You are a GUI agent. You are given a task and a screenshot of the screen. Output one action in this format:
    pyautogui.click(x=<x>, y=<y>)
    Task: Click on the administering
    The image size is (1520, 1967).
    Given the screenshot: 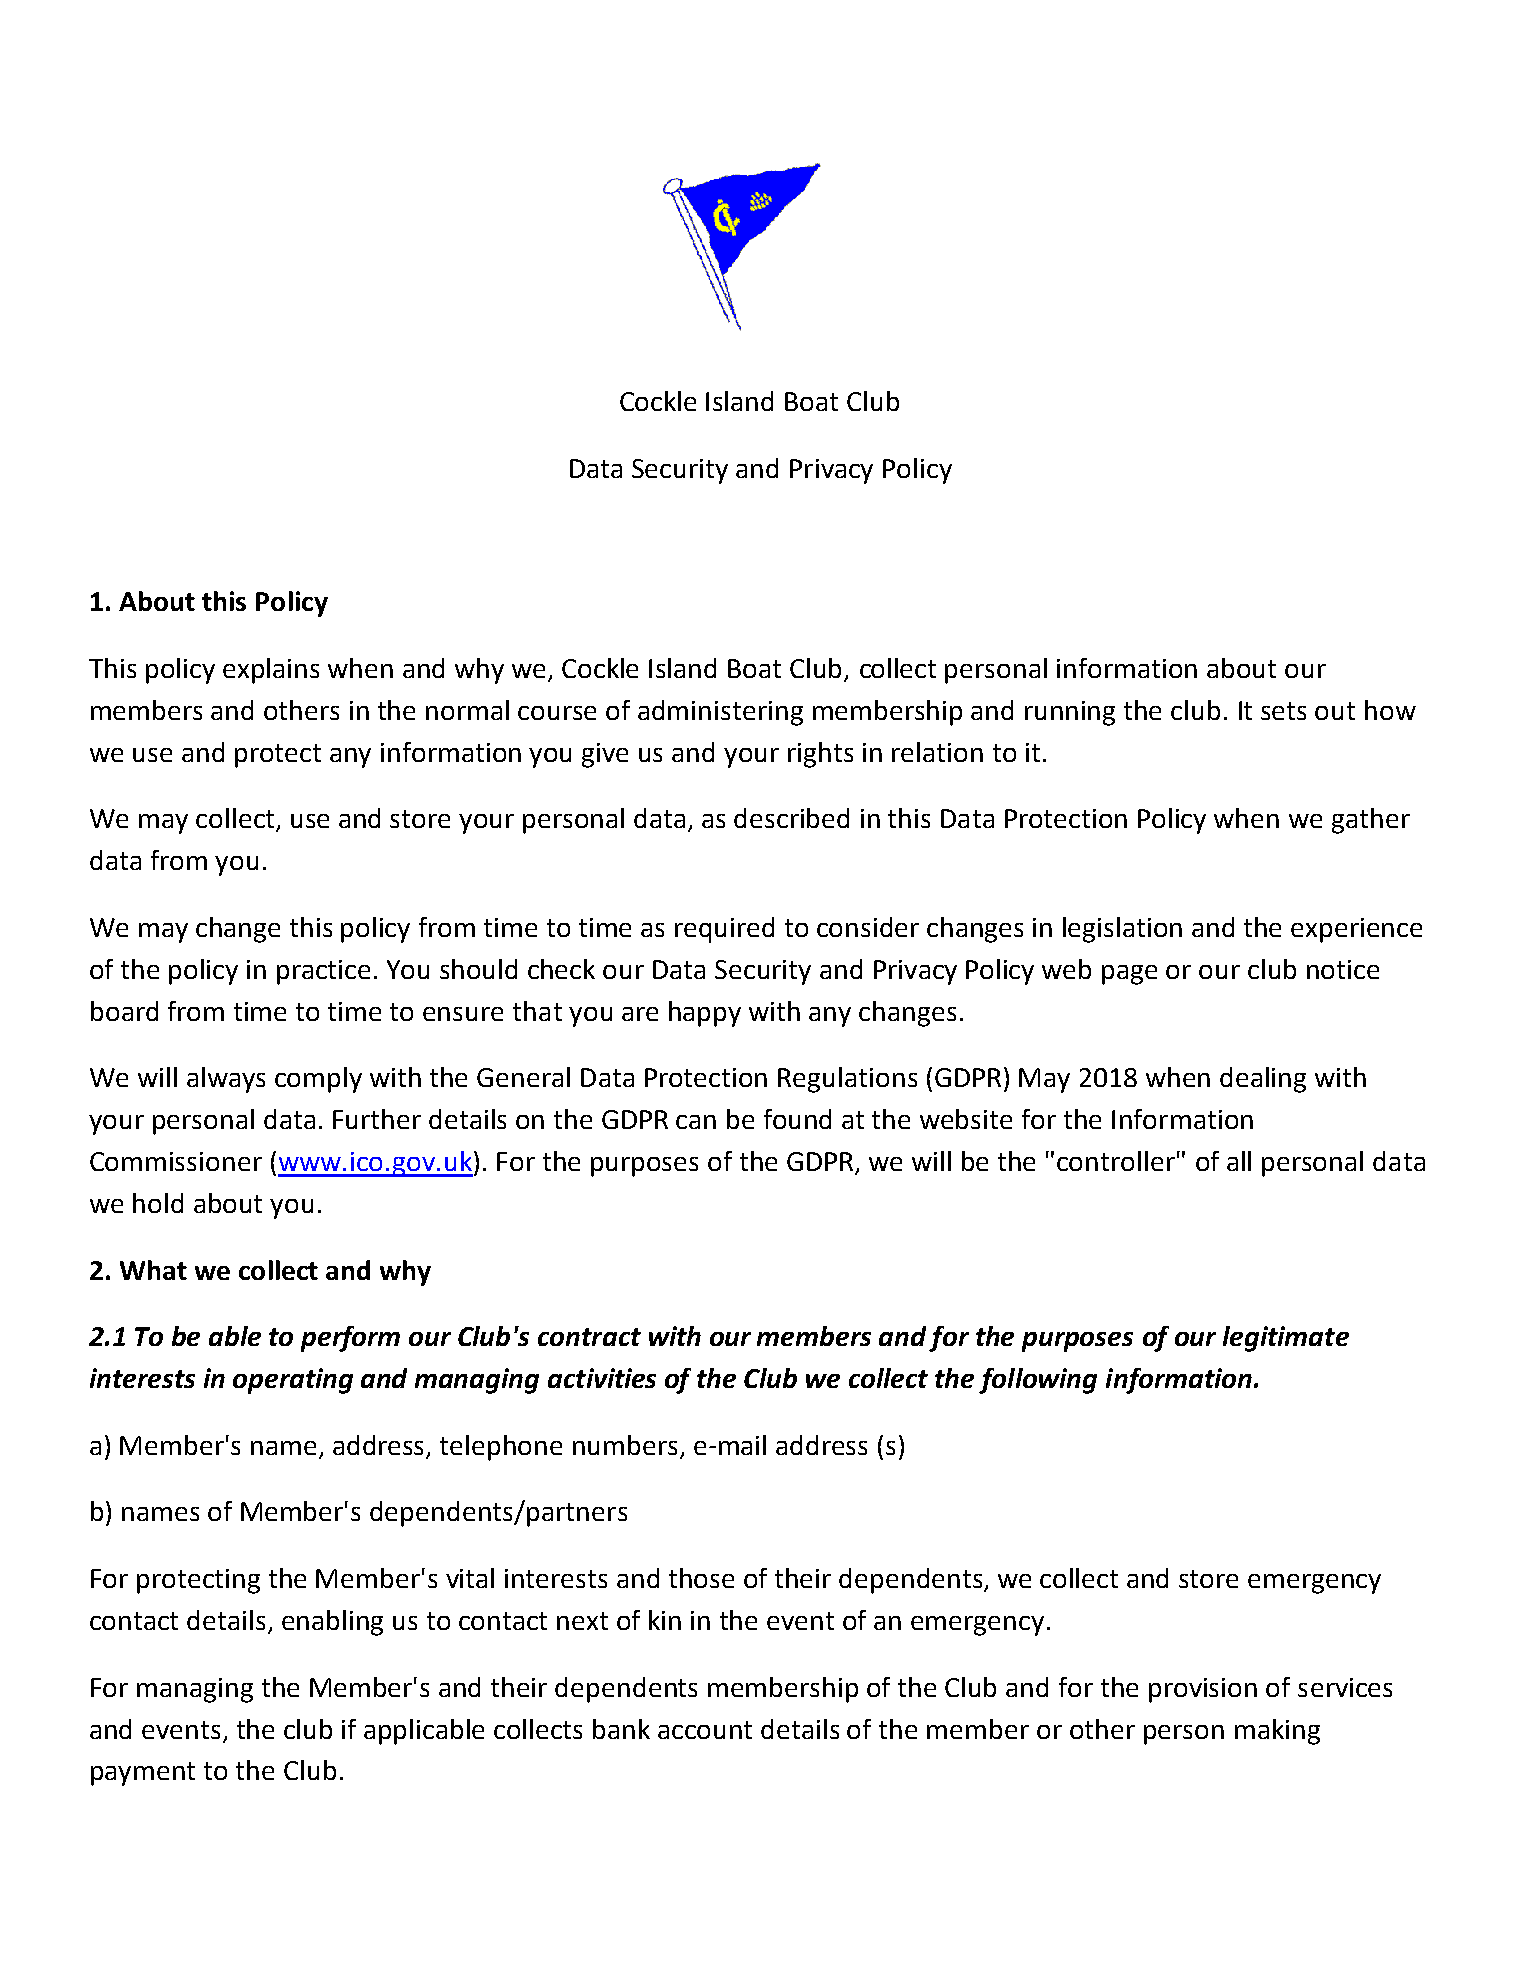 What is the action you would take?
    pyautogui.click(x=720, y=713)
